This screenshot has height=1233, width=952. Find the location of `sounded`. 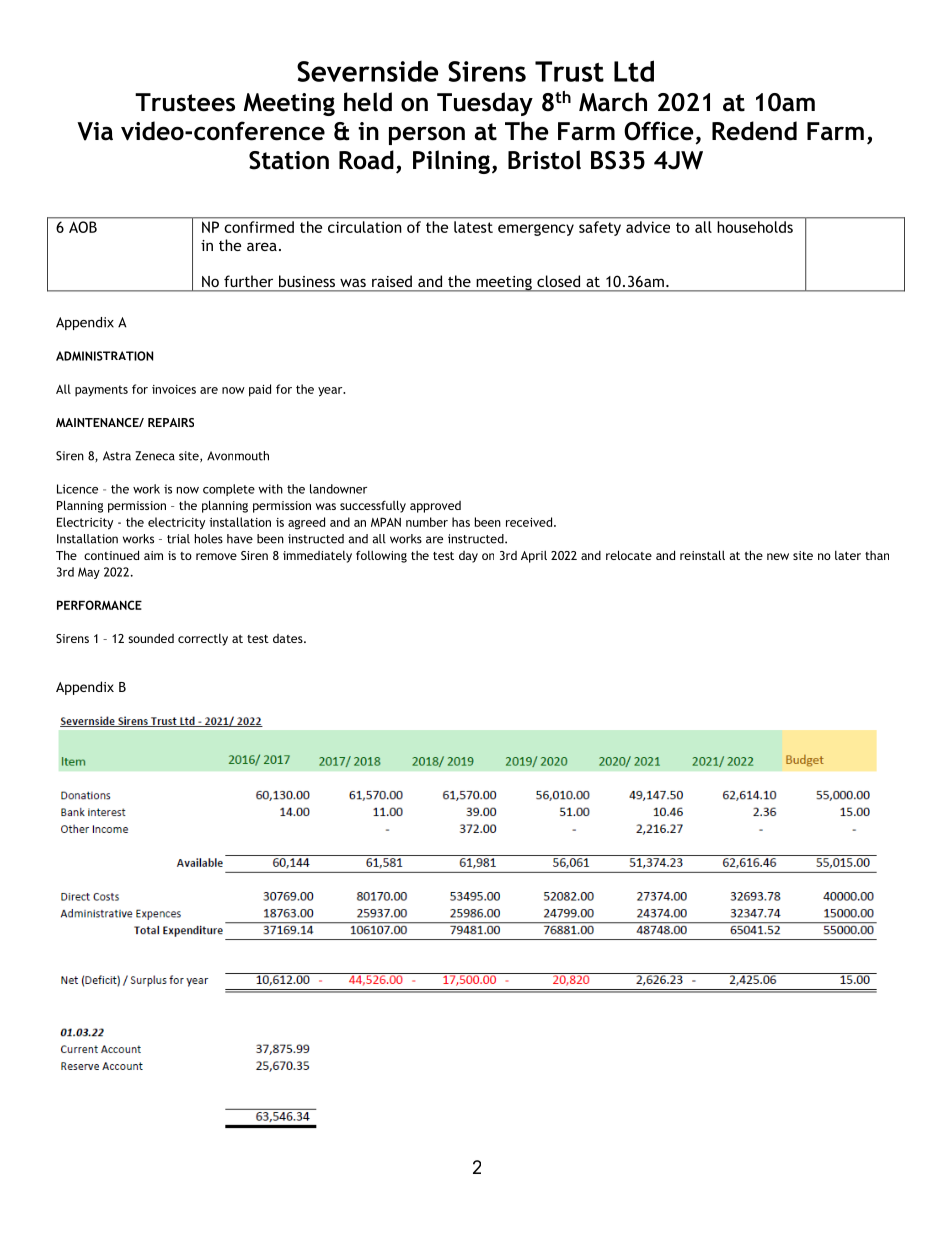

sounded is located at coordinates (151, 638).
